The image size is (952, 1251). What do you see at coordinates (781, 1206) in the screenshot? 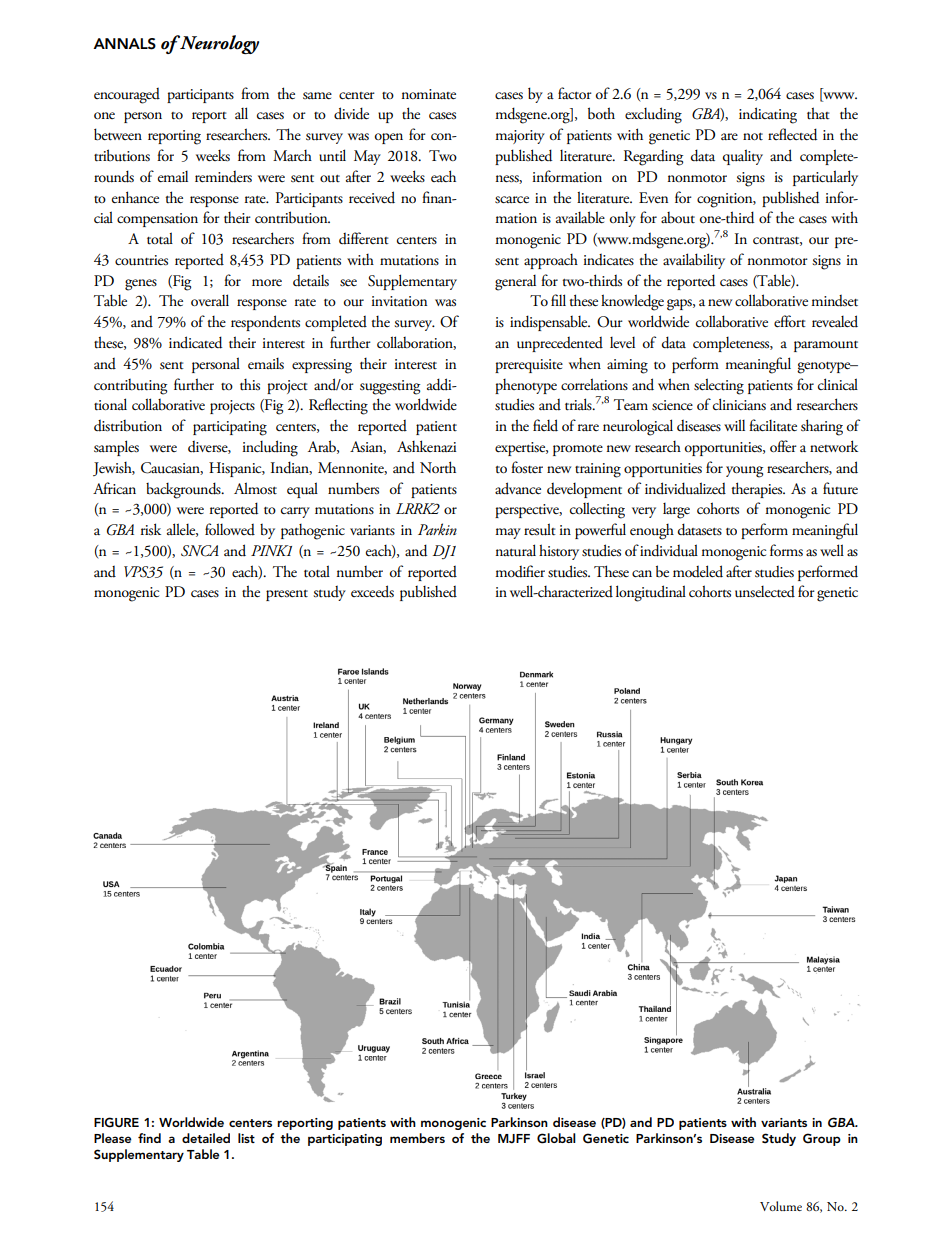
I see `Volume` at bounding box center [781, 1206].
